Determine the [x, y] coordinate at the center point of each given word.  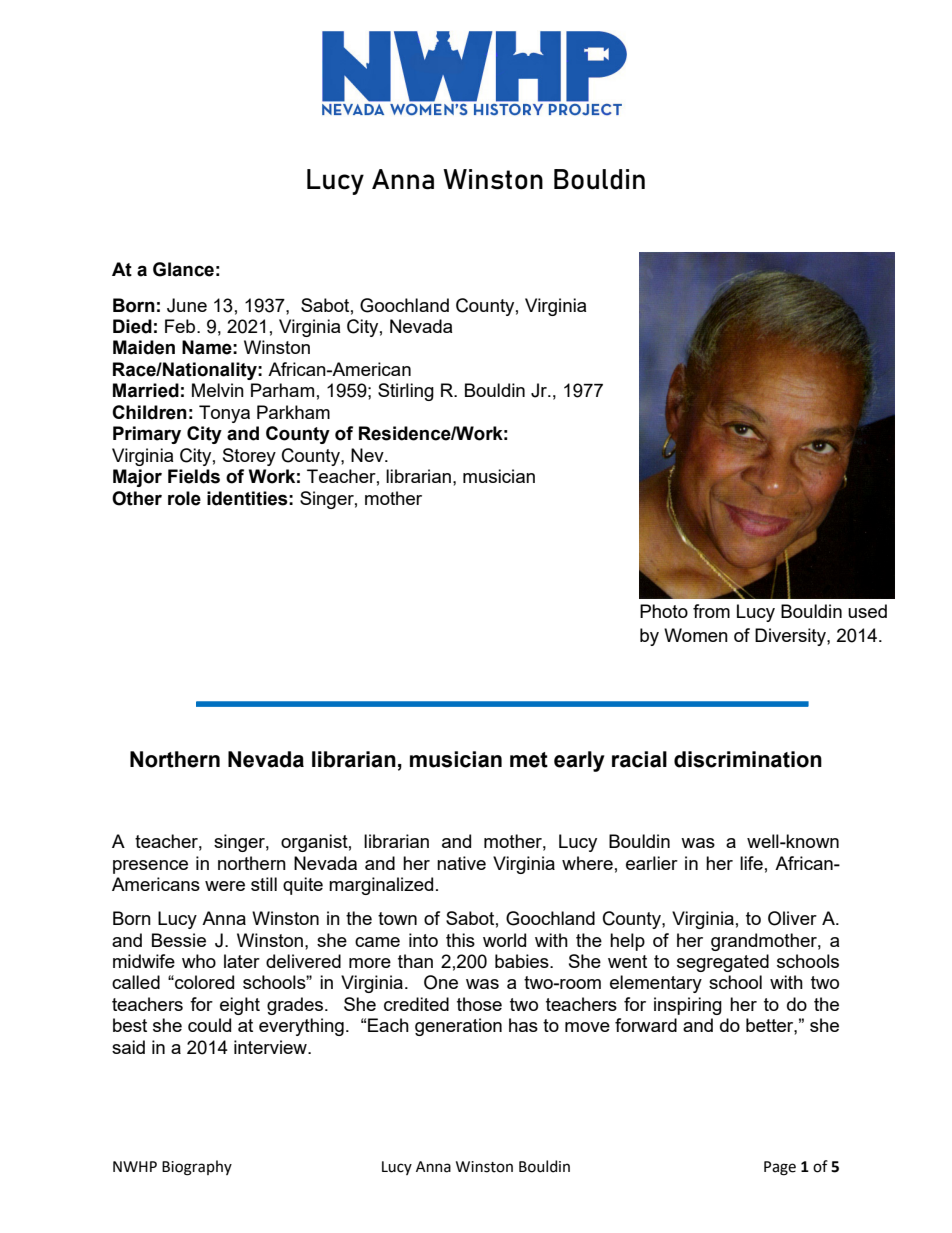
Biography [197, 1168]
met [529, 760]
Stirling [406, 392]
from [711, 611]
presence [150, 867]
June [187, 305]
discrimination [748, 759]
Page [780, 1168]
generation [458, 1027]
